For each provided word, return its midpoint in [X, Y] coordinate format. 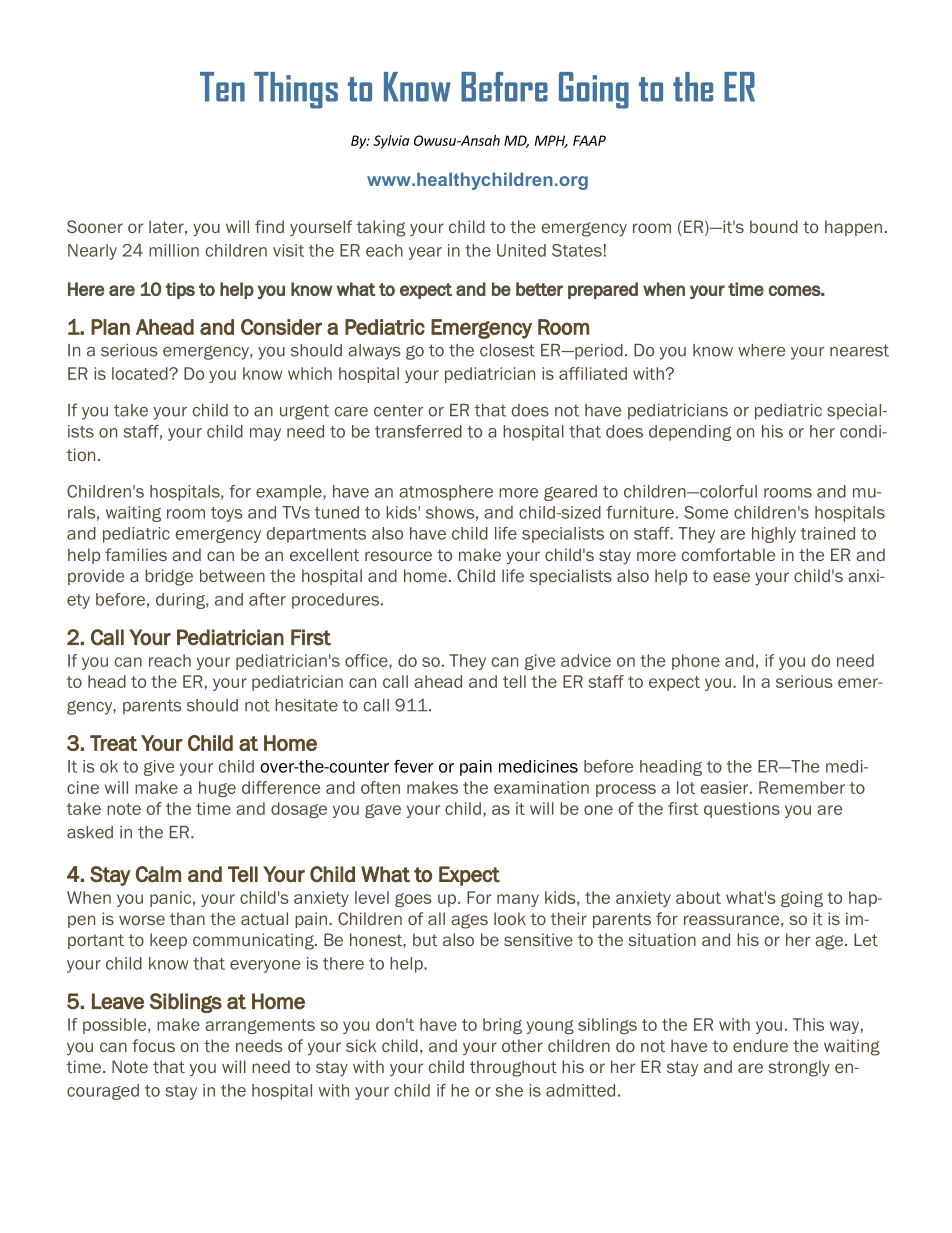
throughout [513, 1068]
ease [731, 577]
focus [153, 1045]
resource [398, 556]
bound [774, 226]
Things [296, 90]
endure [760, 1045]
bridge [169, 577]
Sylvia [391, 142]
